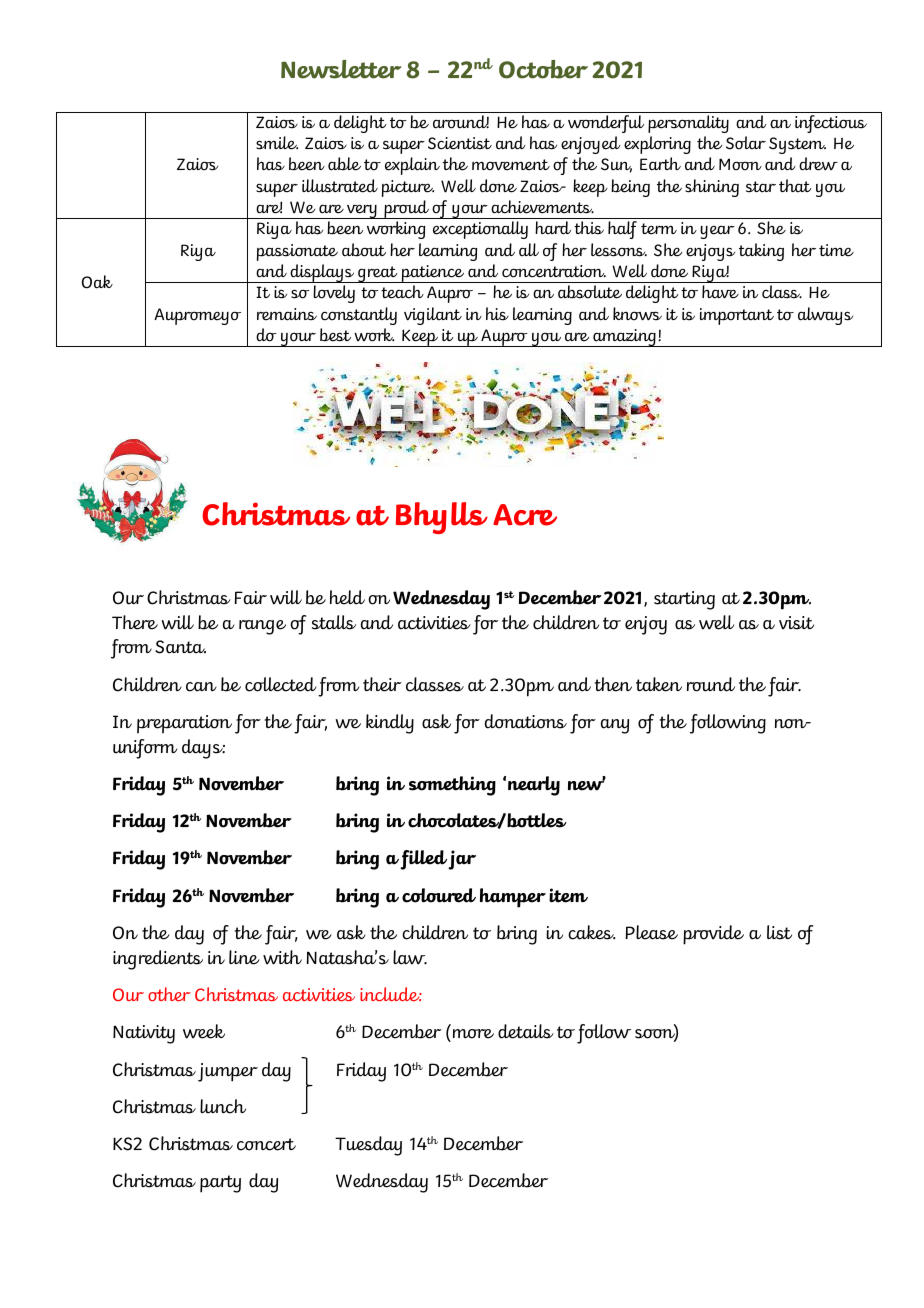  Describe the element at coordinates (525, 515) in the document. I see `Acre` at that location.
